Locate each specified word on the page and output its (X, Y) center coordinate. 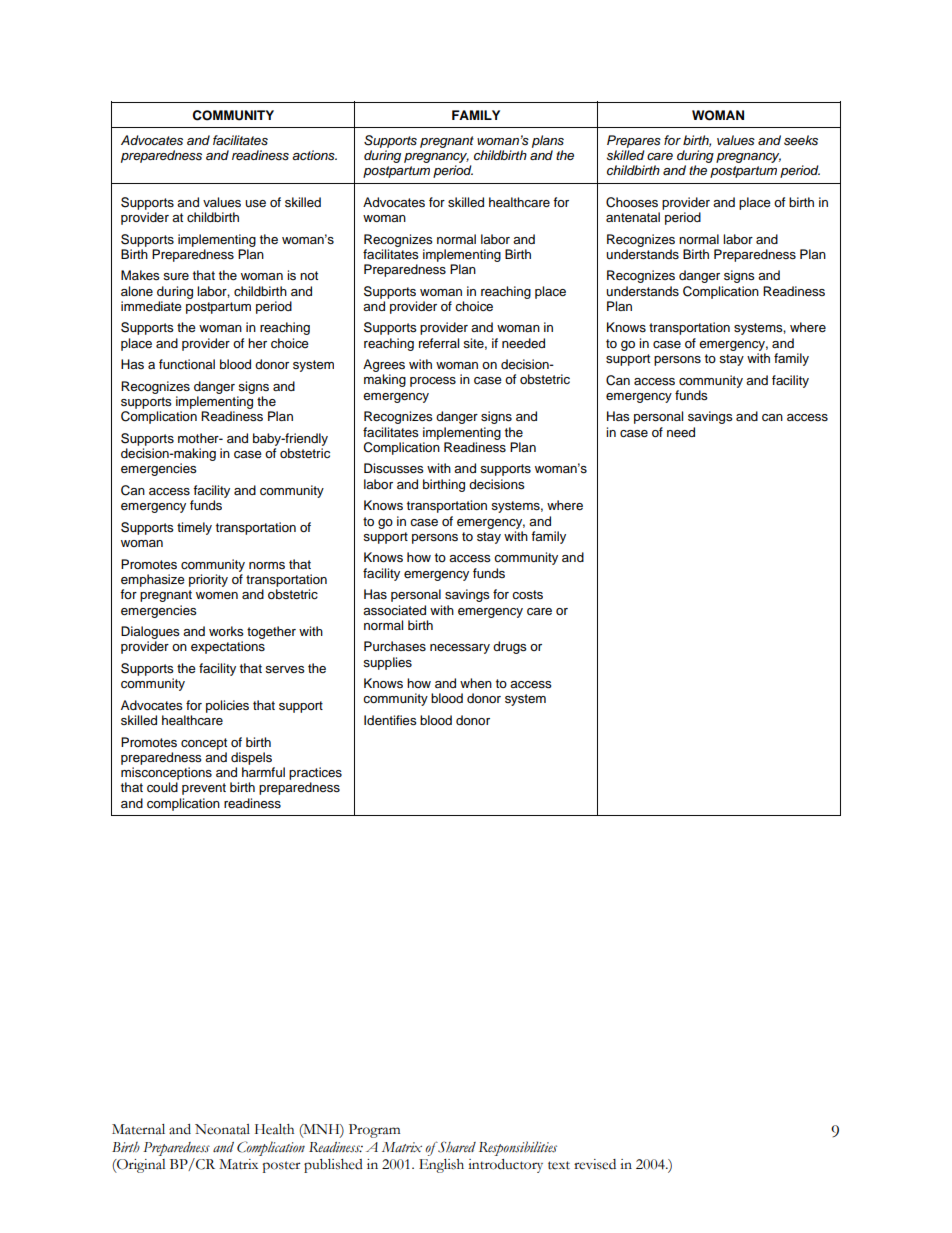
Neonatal (222, 1129)
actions (314, 155)
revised (595, 1164)
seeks (801, 140)
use (255, 204)
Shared (456, 1147)
